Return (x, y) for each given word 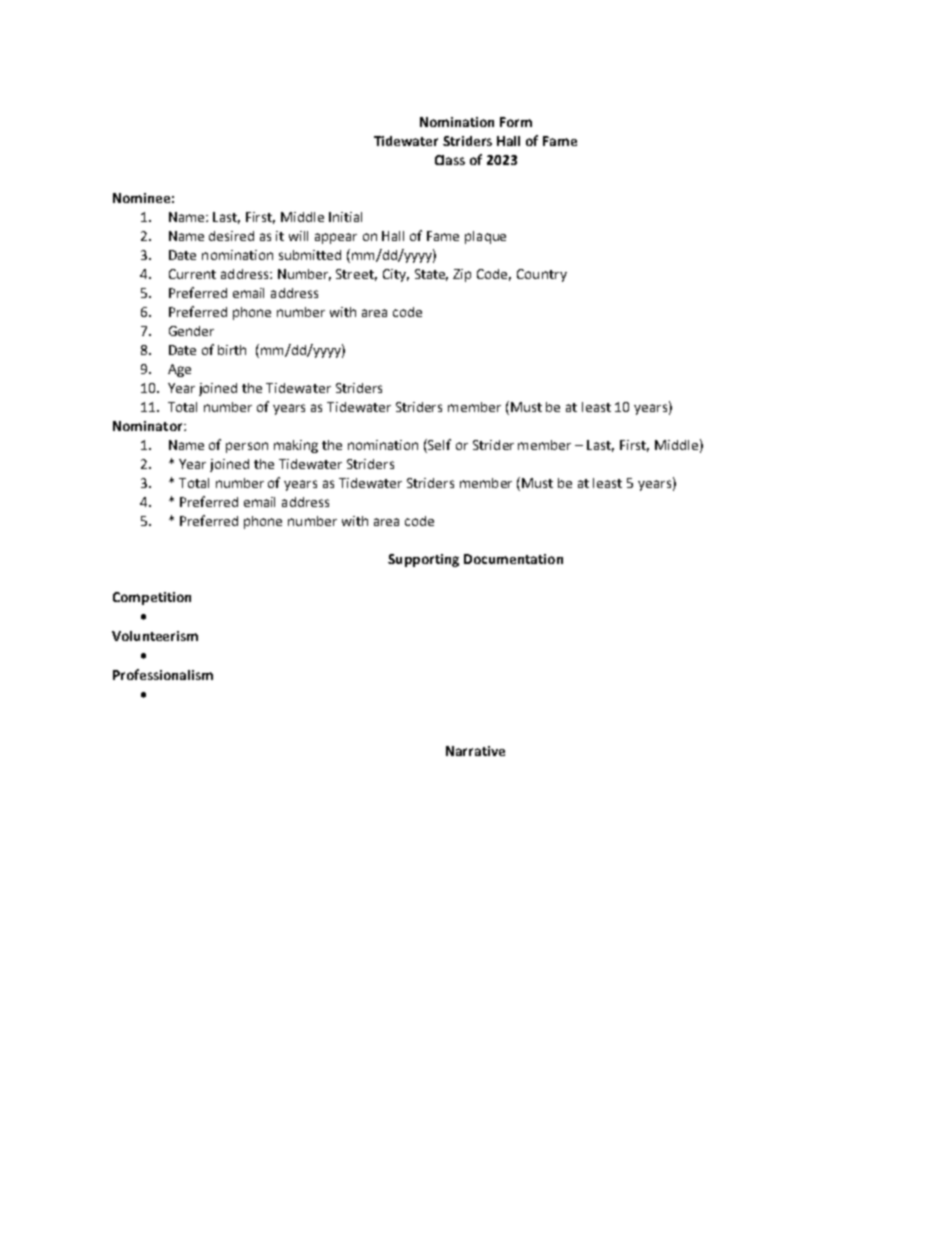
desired (231, 236)
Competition (152, 598)
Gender (191, 331)
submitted (310, 255)
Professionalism (163, 674)
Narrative (475, 751)
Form (516, 122)
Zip (462, 275)
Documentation (513, 559)
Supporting (423, 560)
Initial (345, 217)
